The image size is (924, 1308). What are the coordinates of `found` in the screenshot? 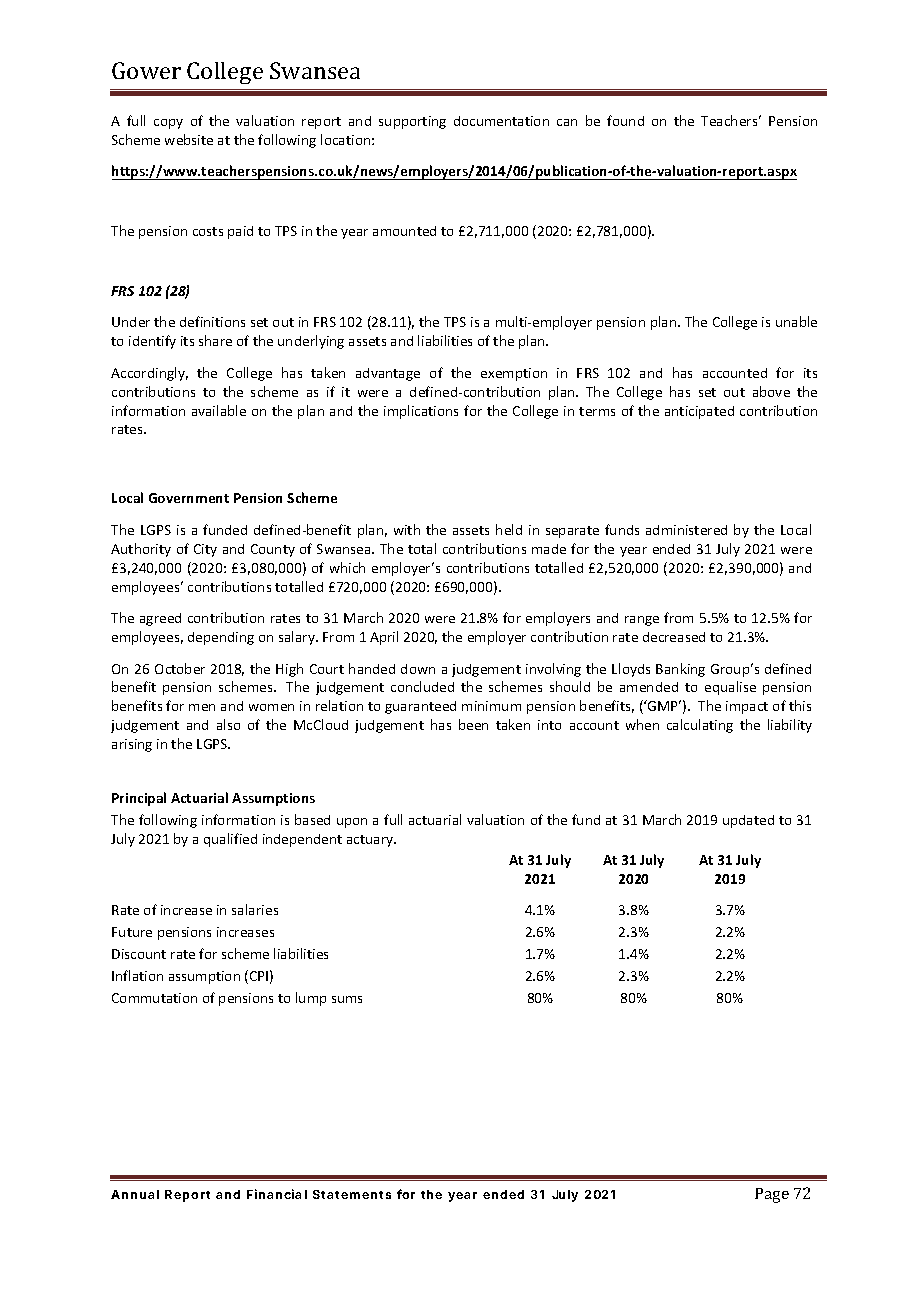 It's located at (625, 120).
